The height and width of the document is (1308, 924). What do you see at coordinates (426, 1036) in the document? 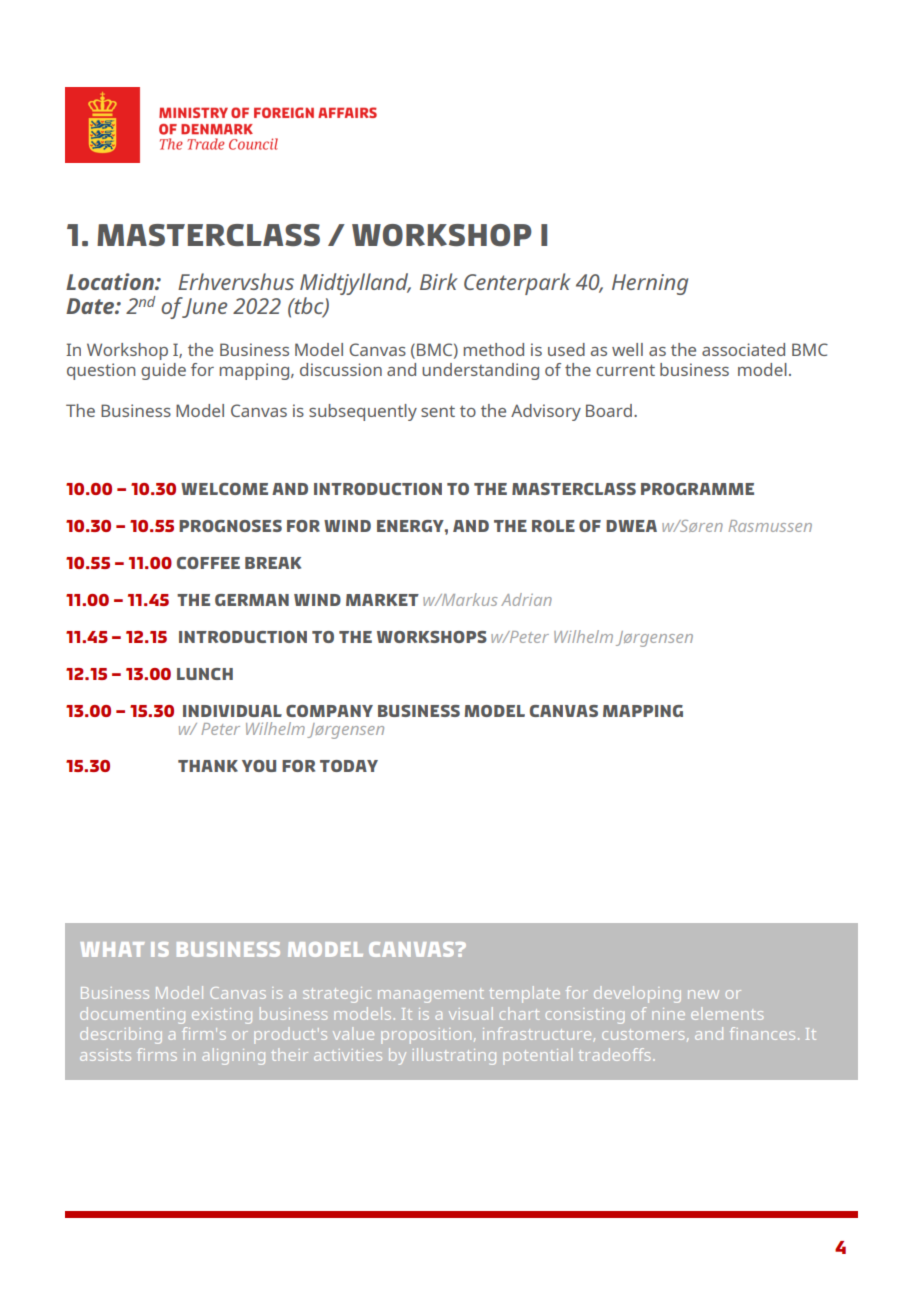
I see `proposition` at bounding box center [426, 1036].
